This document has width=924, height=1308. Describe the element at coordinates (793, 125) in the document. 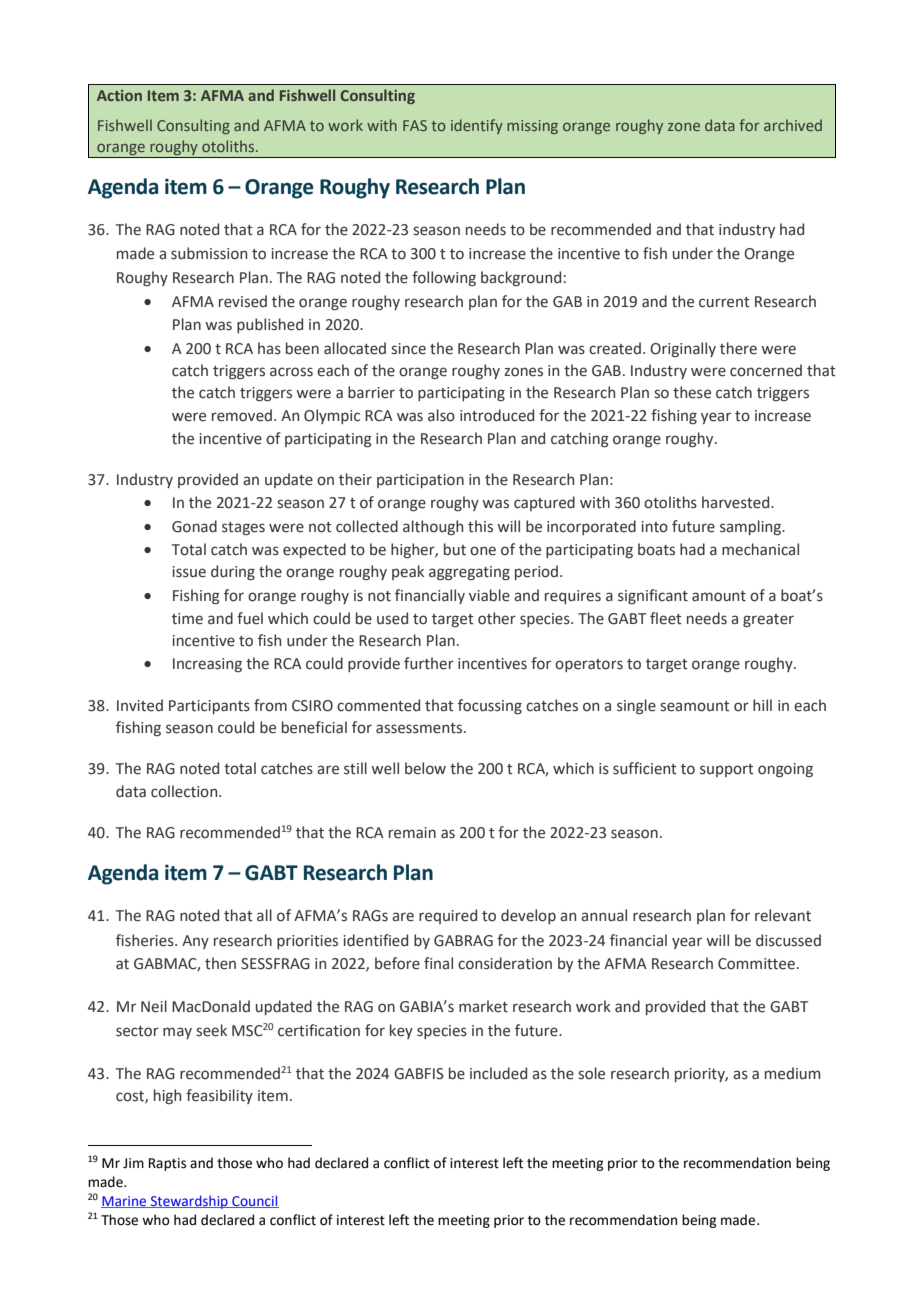

I see `archived` at that location.
